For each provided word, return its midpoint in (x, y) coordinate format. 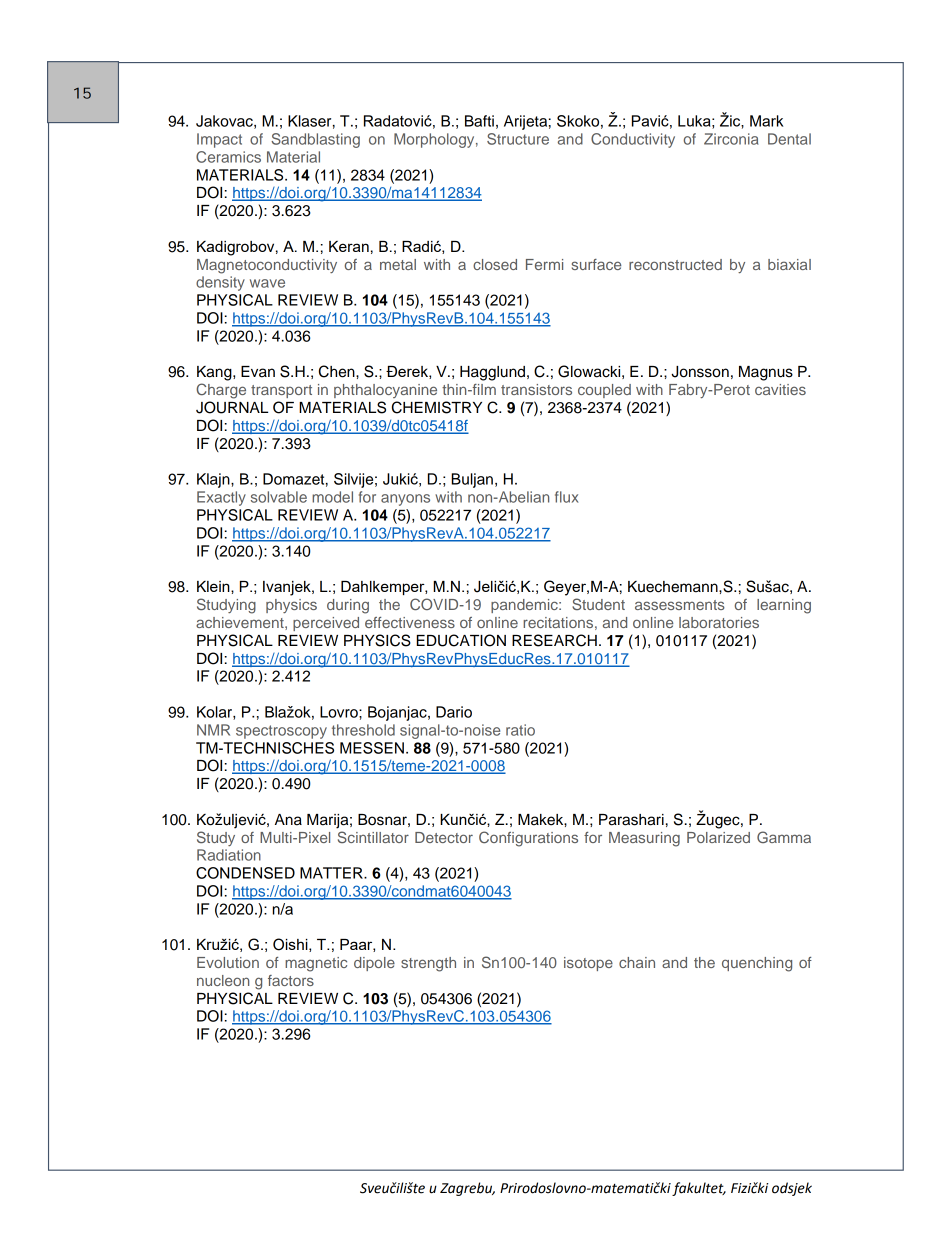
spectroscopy (281, 732)
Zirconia (731, 139)
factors (291, 980)
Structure (518, 139)
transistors (536, 389)
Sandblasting (315, 140)
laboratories (719, 622)
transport (281, 391)
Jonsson (700, 372)
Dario (454, 712)
